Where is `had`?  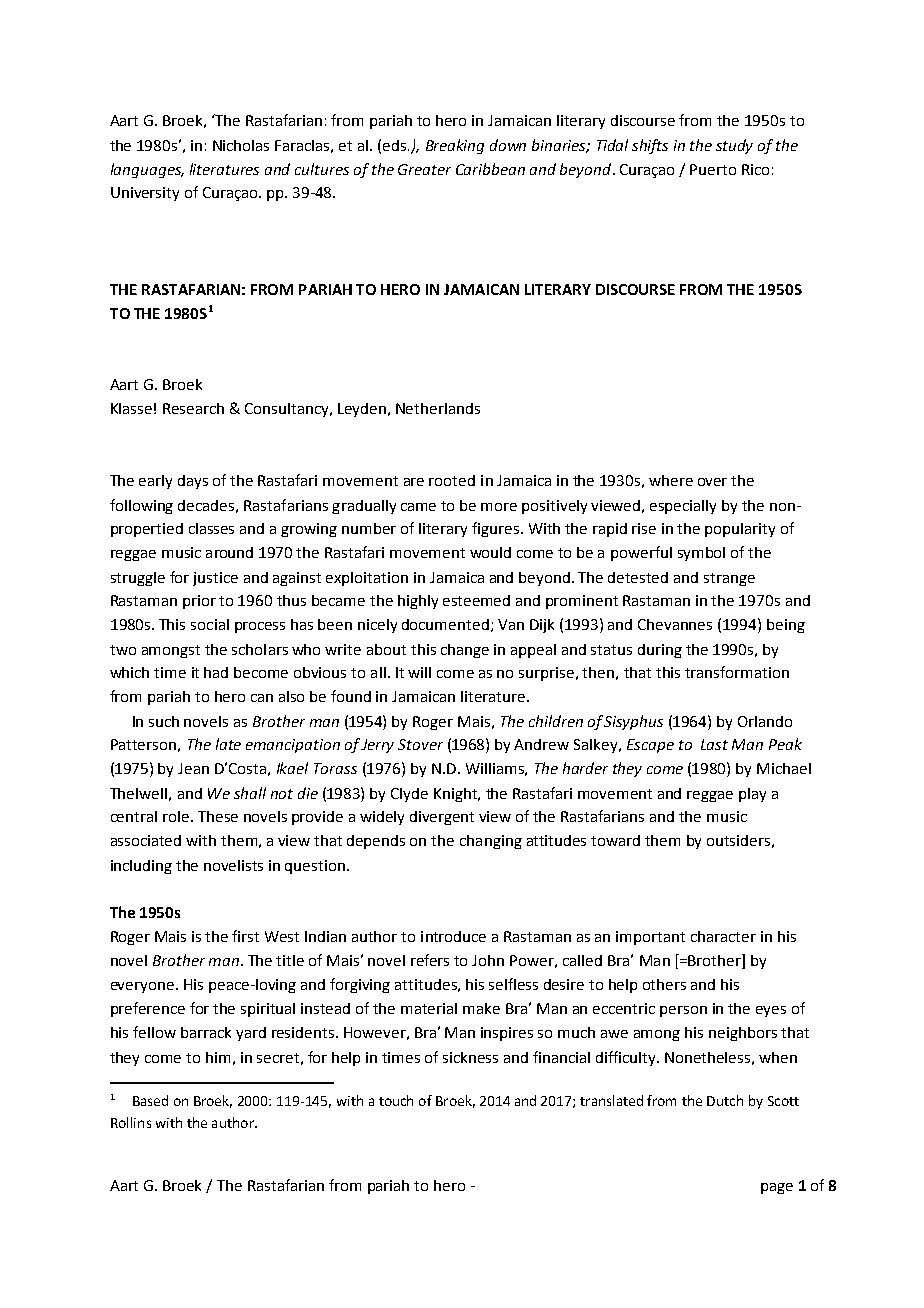
had is located at coordinates (216, 672).
